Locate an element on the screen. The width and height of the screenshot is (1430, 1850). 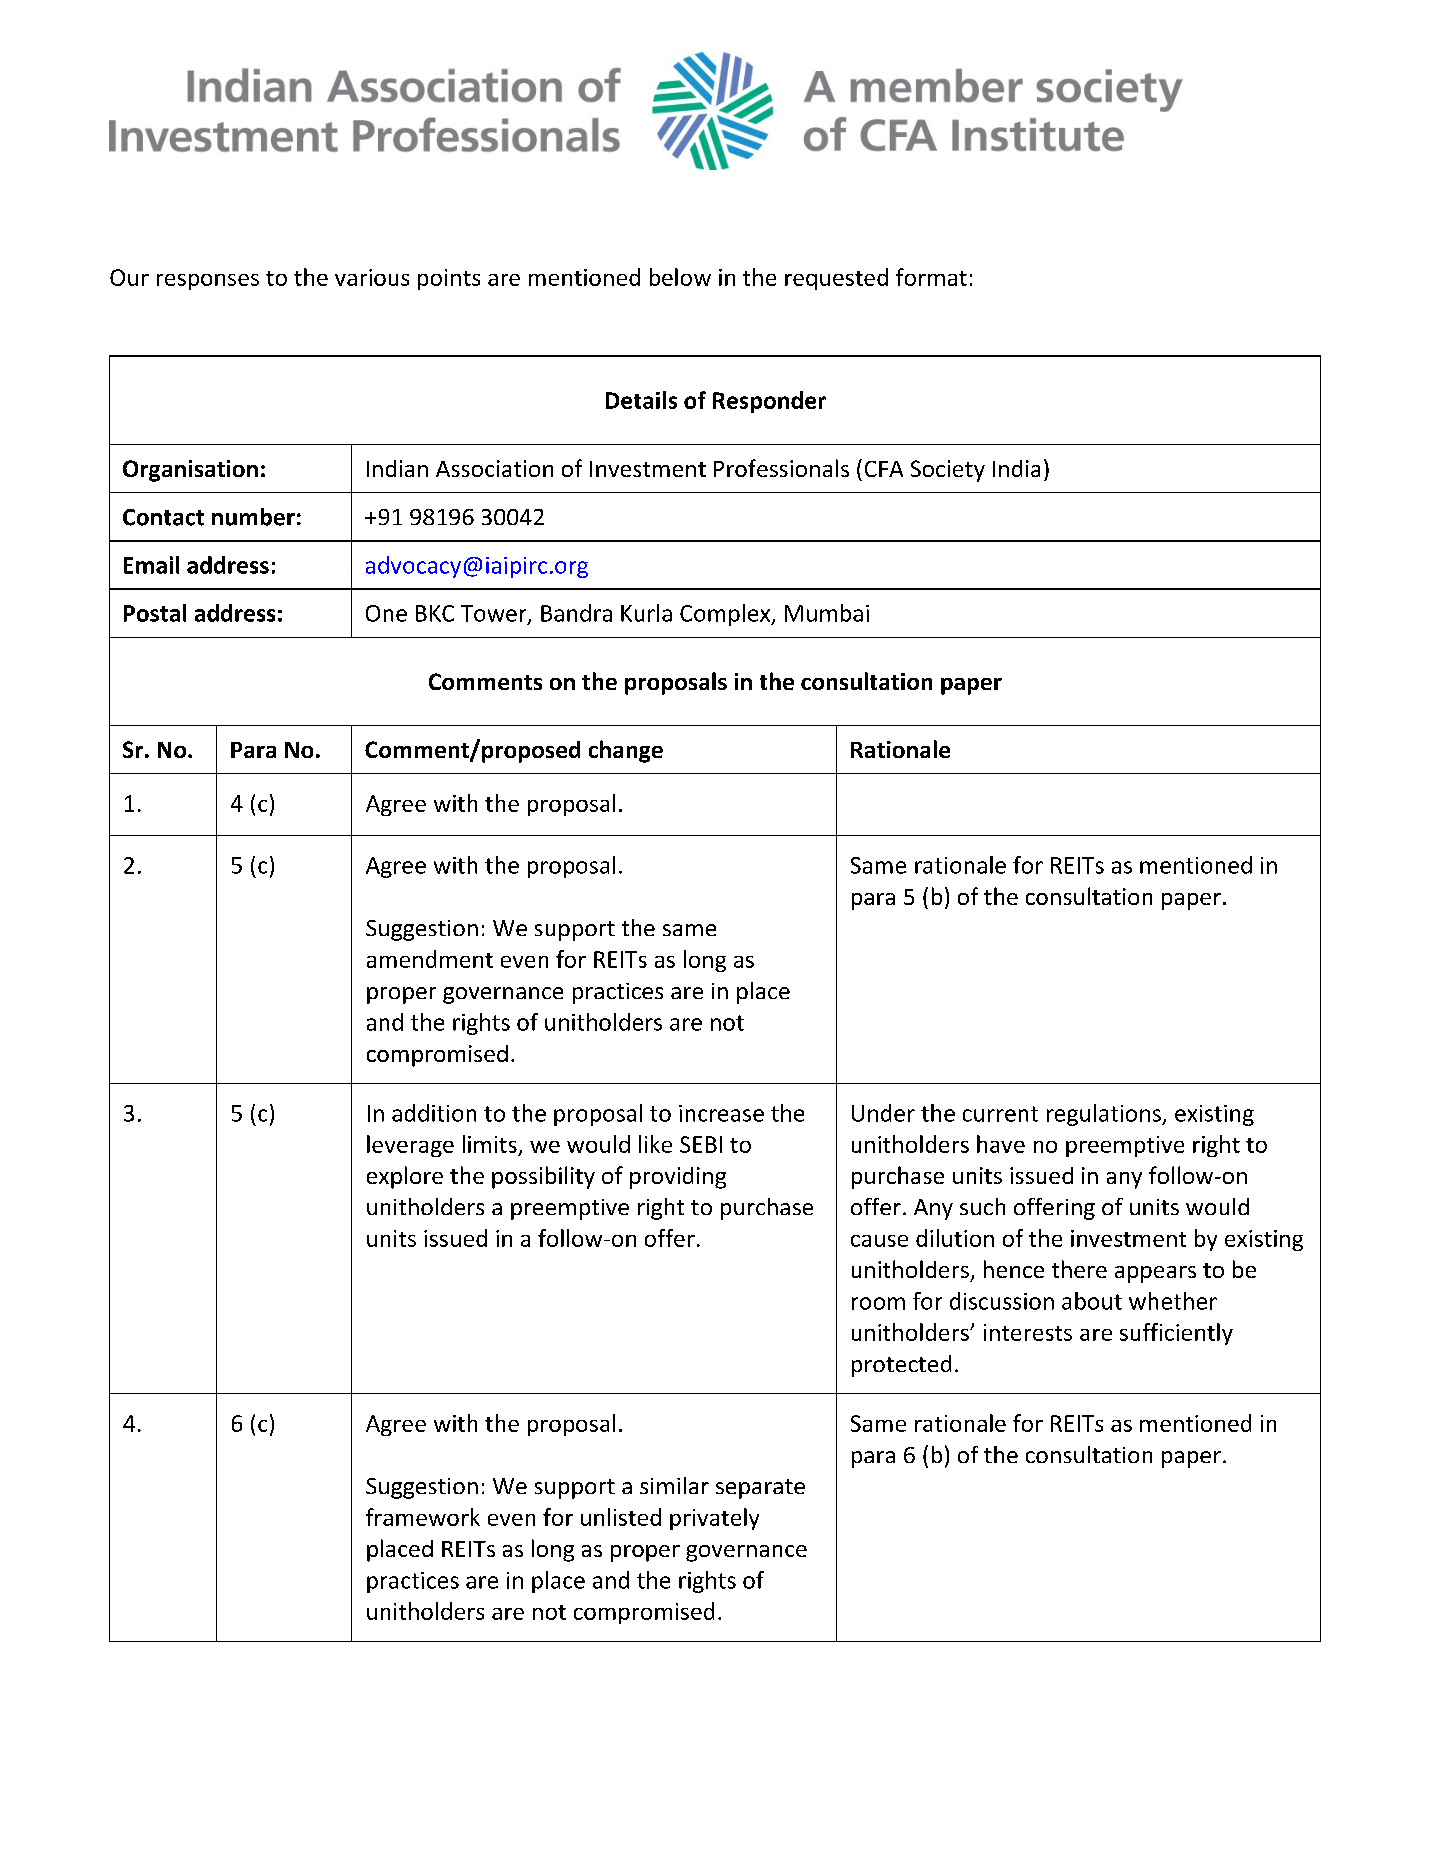
framework is located at coordinates (423, 1517).
